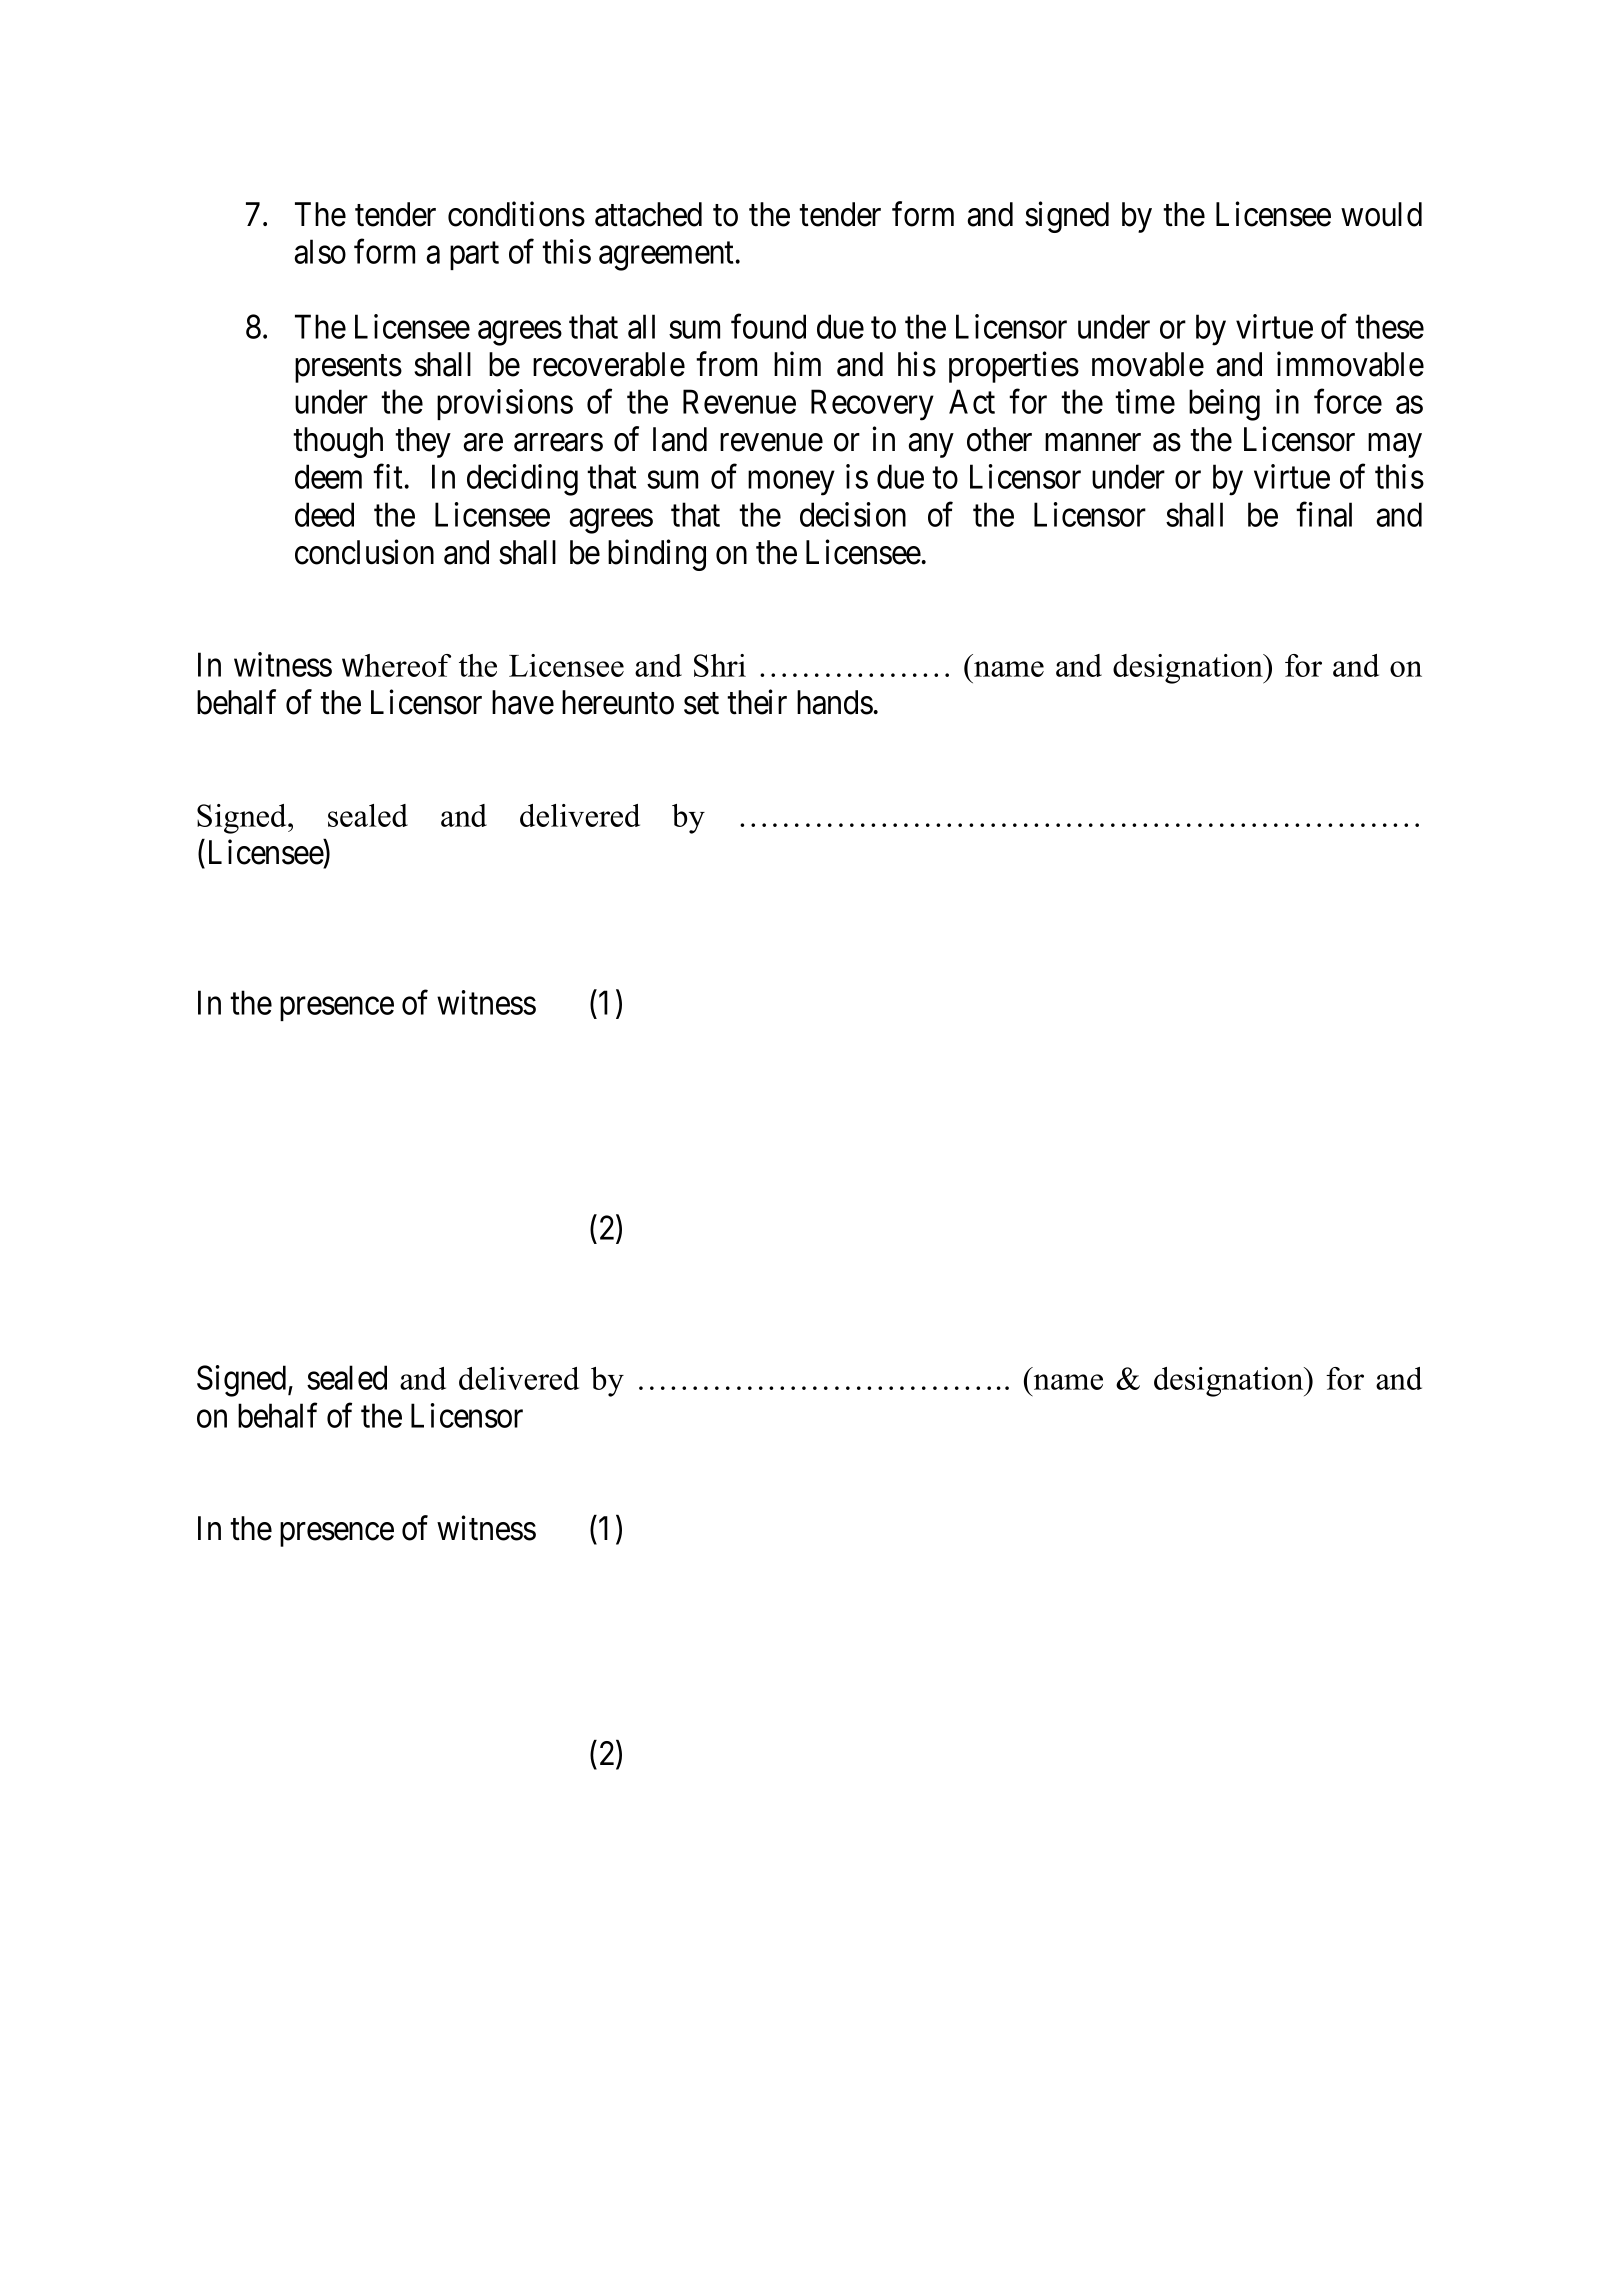 The width and height of the screenshot is (1619, 2290). What do you see at coordinates (797, 364) in the screenshot?
I see `him` at bounding box center [797, 364].
